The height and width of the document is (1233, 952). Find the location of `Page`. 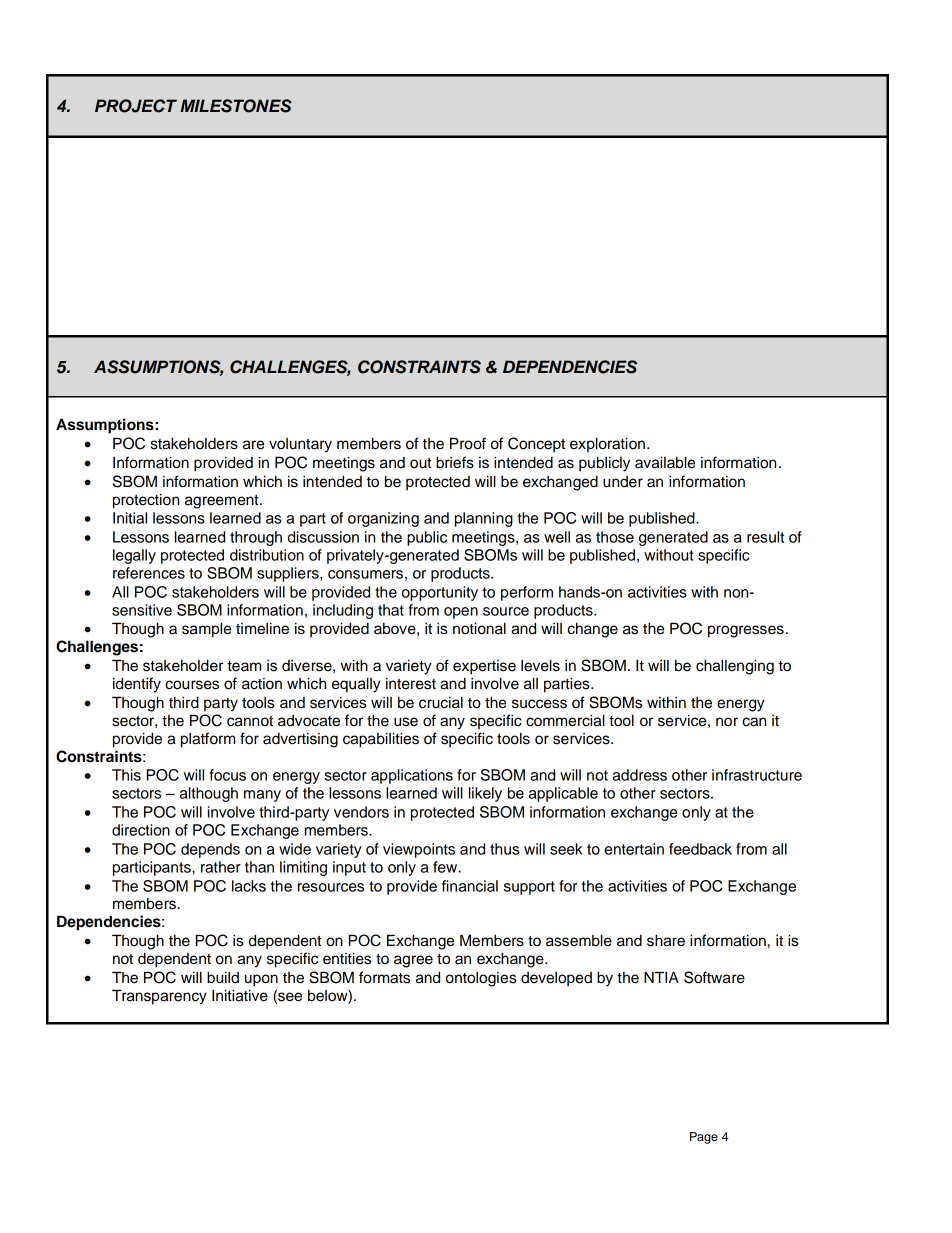

Page is located at coordinates (704, 1138).
